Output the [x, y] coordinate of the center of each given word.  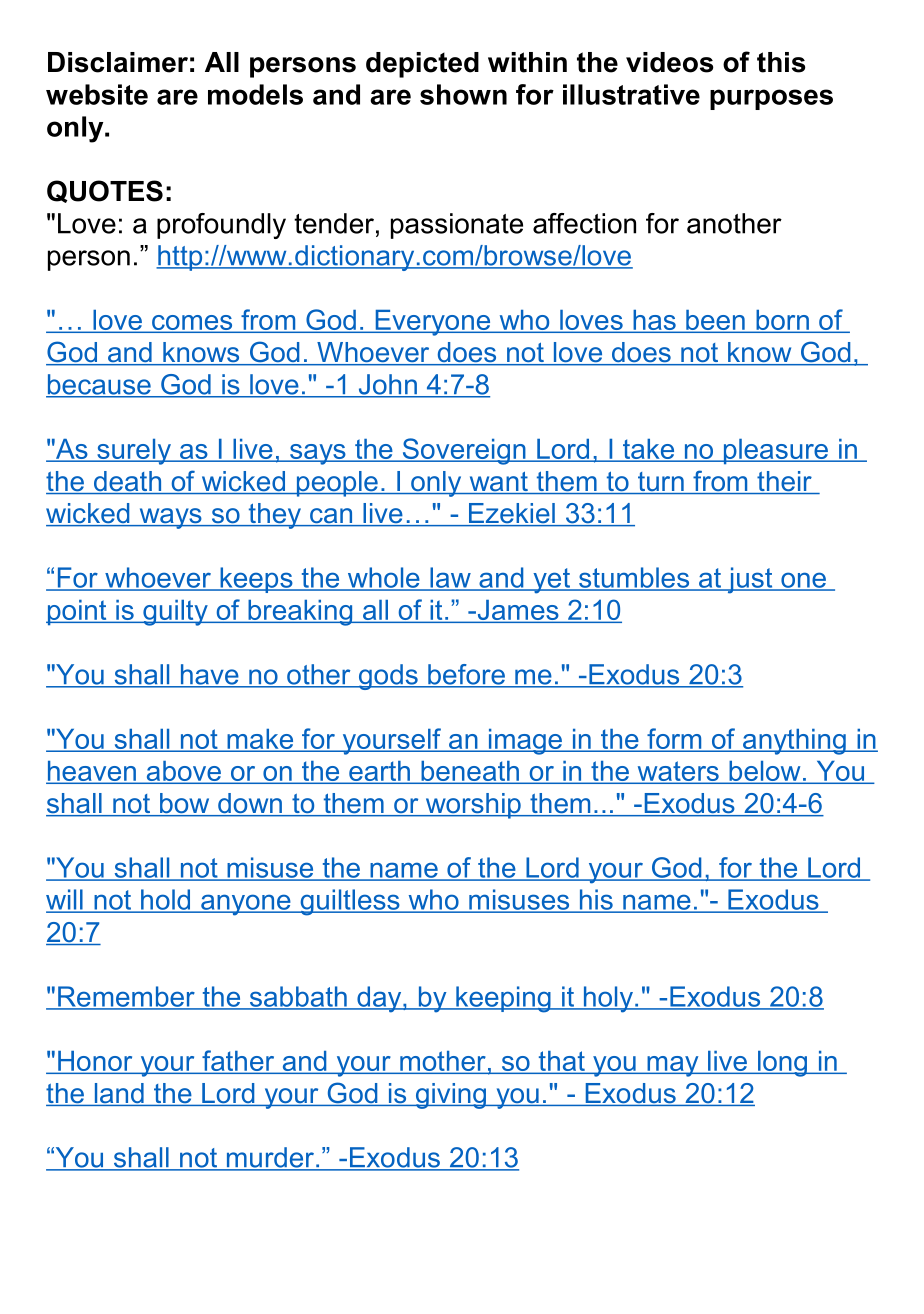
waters [678, 772]
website [97, 94]
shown [463, 94]
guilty [175, 613]
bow [185, 804]
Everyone [433, 323]
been [715, 321]
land [119, 1094]
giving [451, 1096]
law [450, 578]
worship [473, 806]
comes [192, 324]
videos [670, 62]
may [673, 1066]
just [750, 580]
